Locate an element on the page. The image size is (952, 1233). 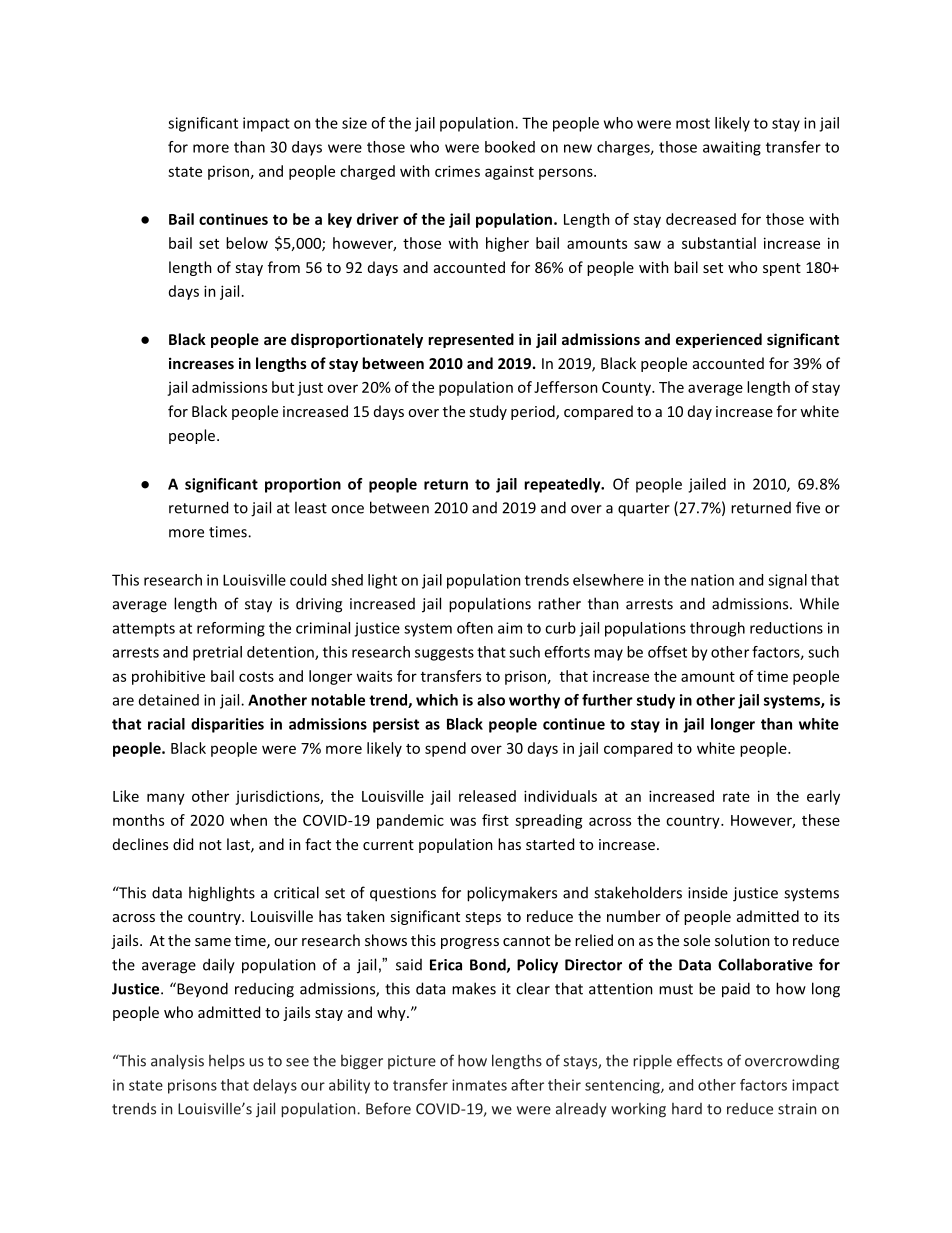
disparities is located at coordinates (227, 725).
